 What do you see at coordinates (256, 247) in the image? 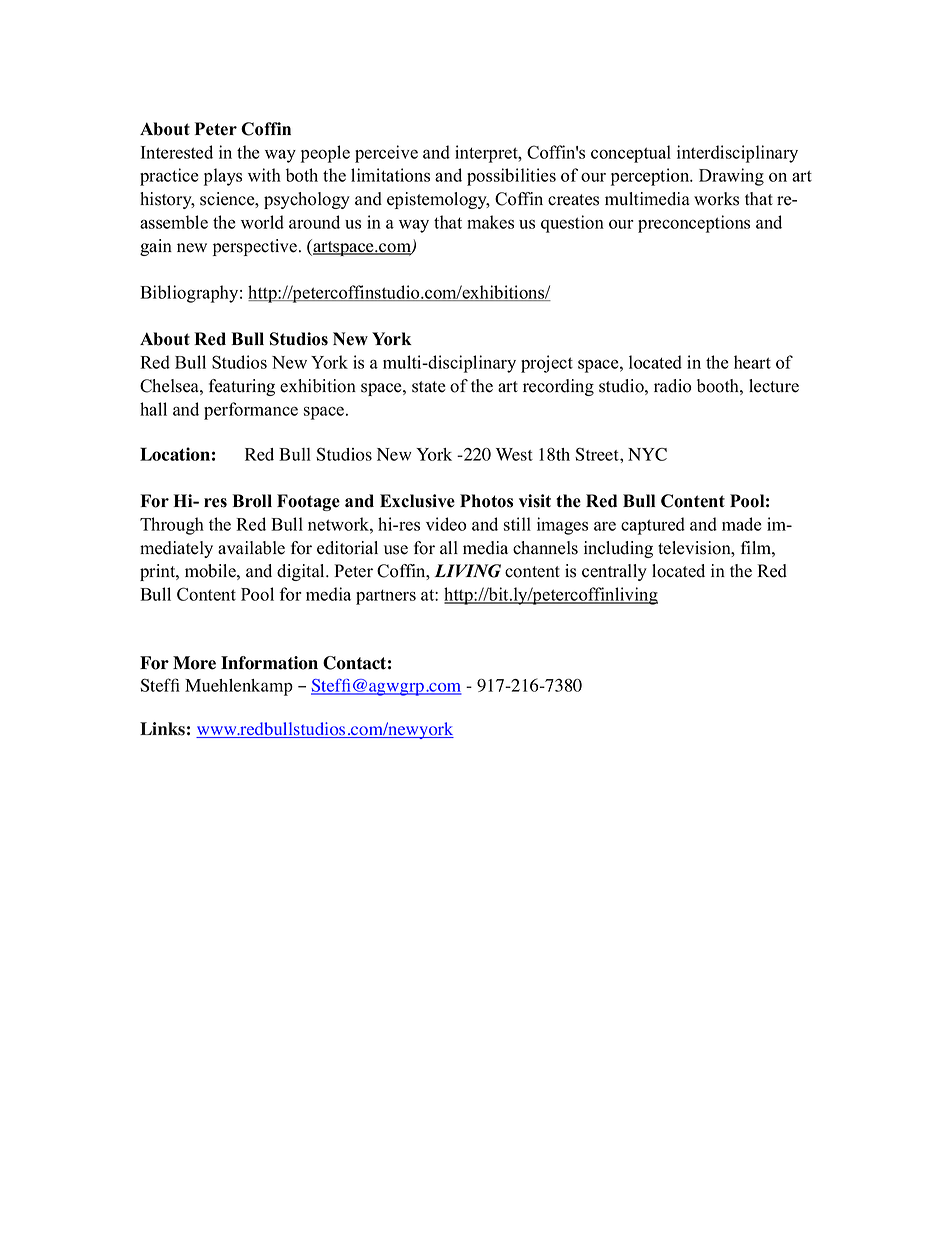
I see `perspective` at bounding box center [256, 247].
